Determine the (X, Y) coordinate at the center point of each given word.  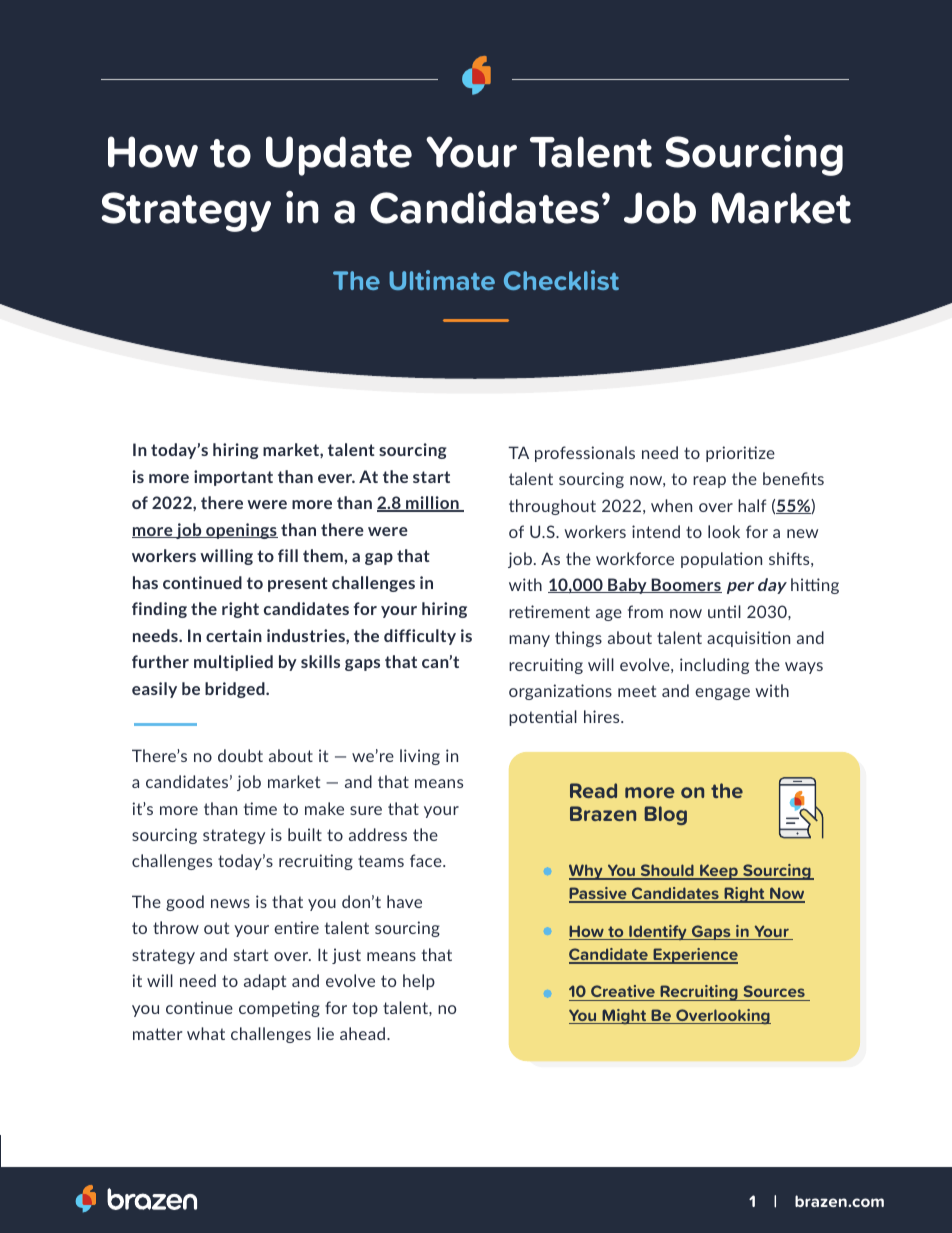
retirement (549, 611)
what (206, 1033)
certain (234, 635)
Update (339, 156)
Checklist (561, 280)
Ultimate (442, 280)
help (419, 982)
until (724, 611)
